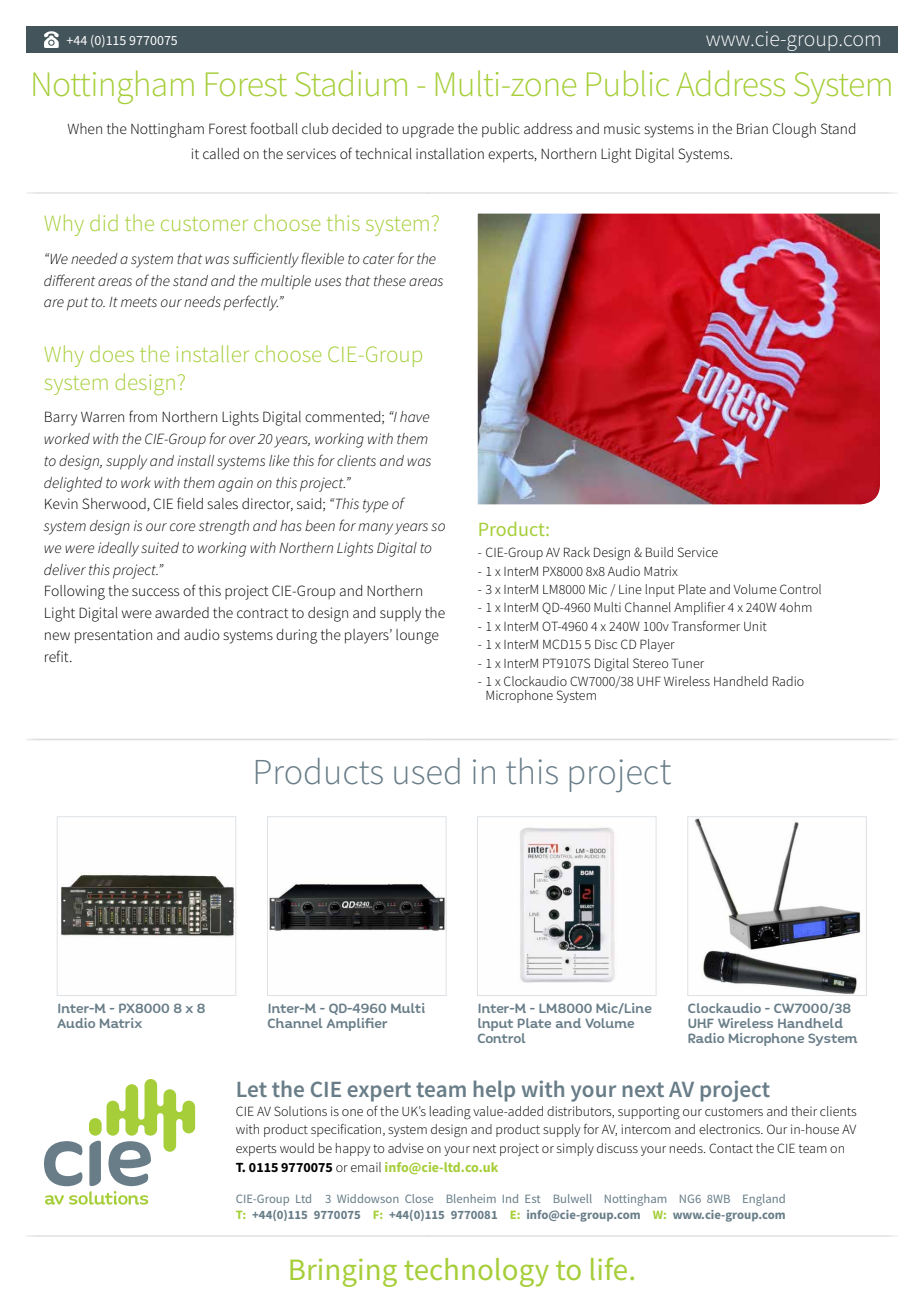  I want to click on would, so click(297, 1148).
